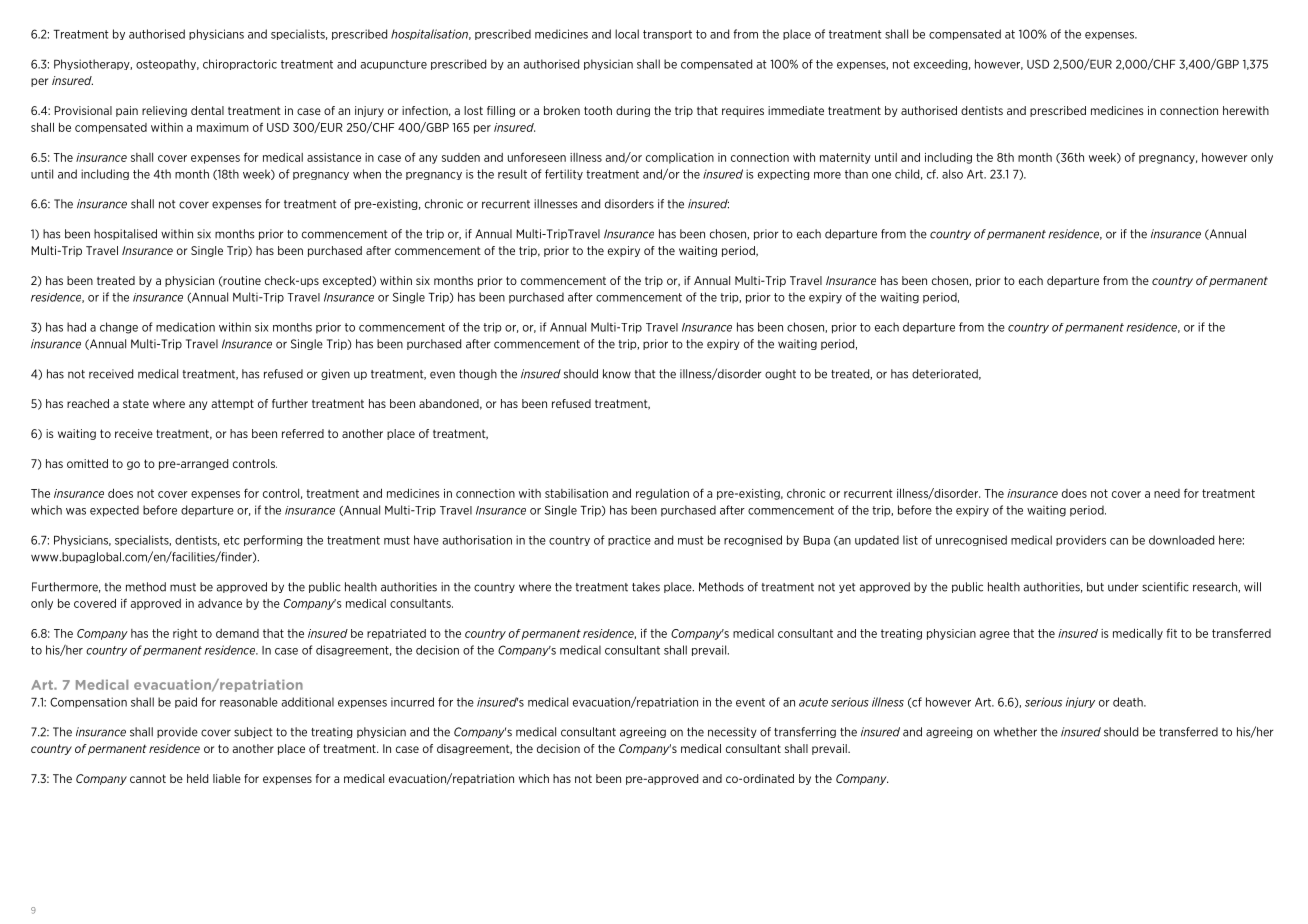 Image resolution: width=1308 pixels, height=924 pixels. I want to click on necessity, so click(732, 732).
